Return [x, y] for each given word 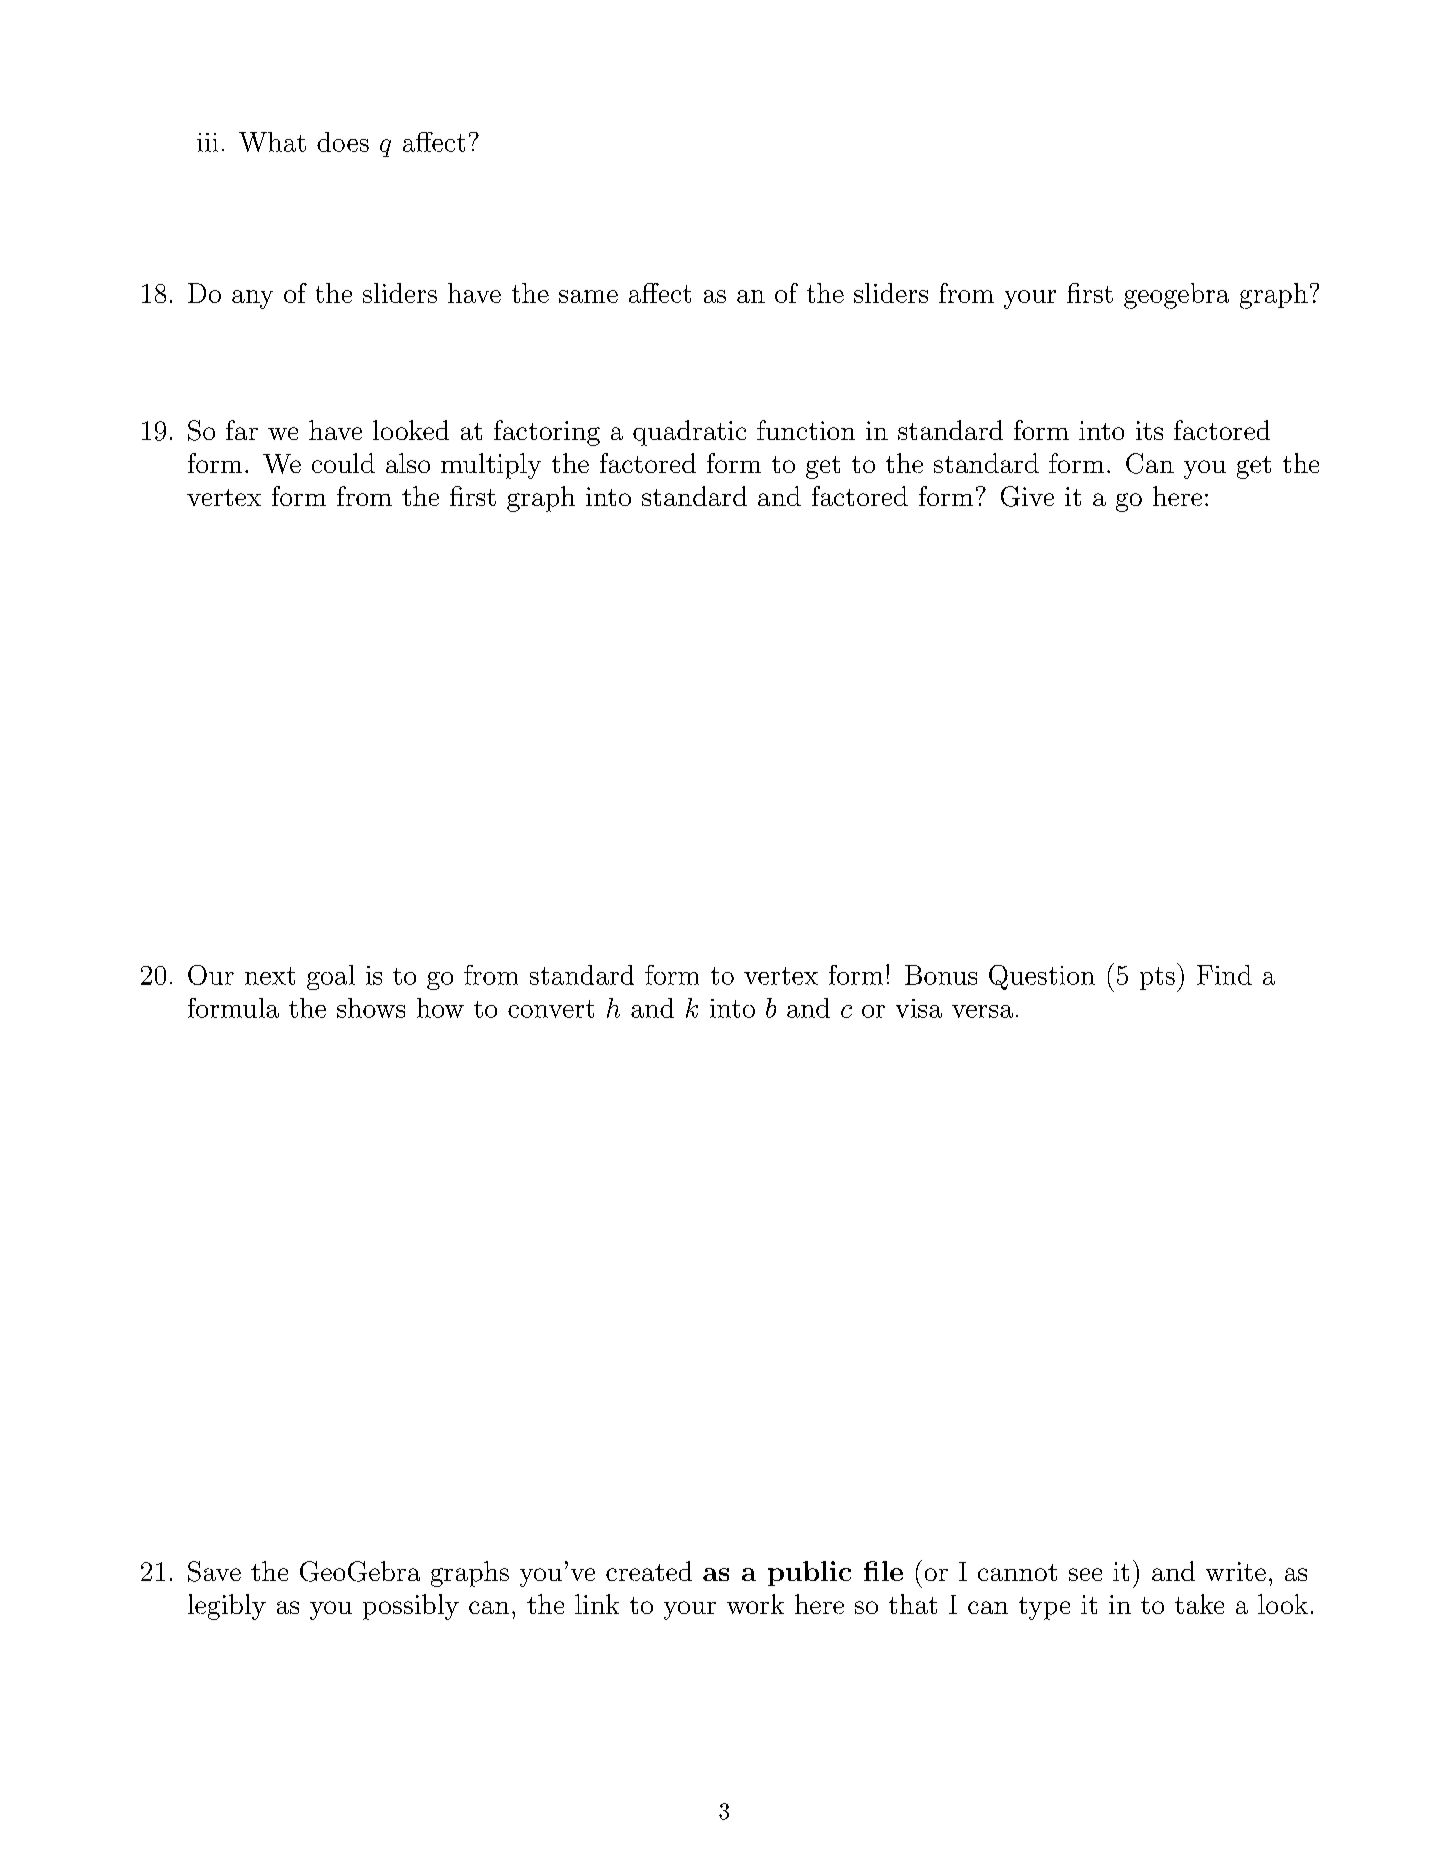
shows [371, 1008]
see [1085, 1574]
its [1149, 430]
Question [1042, 977]
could [343, 463]
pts [1157, 978]
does [343, 142]
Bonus [941, 975]
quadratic [689, 433]
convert [551, 1009]
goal [331, 977]
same [588, 296]
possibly [411, 1607]
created [649, 1571]
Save [214, 1571]
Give [1027, 496]
